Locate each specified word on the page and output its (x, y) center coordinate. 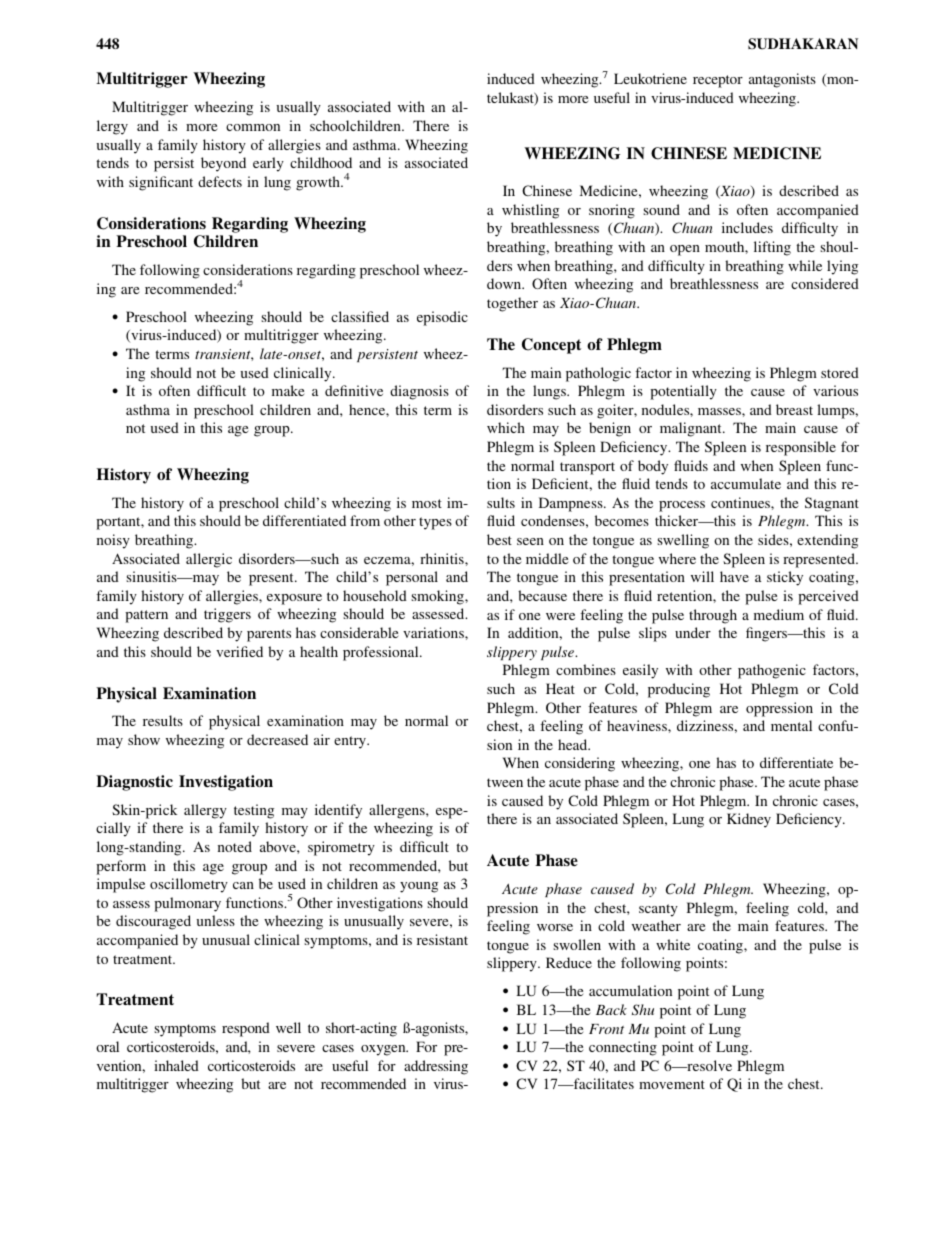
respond (246, 1029)
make (288, 390)
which (506, 427)
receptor (718, 81)
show (144, 739)
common (253, 127)
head (574, 744)
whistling (530, 211)
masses (720, 411)
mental (791, 725)
